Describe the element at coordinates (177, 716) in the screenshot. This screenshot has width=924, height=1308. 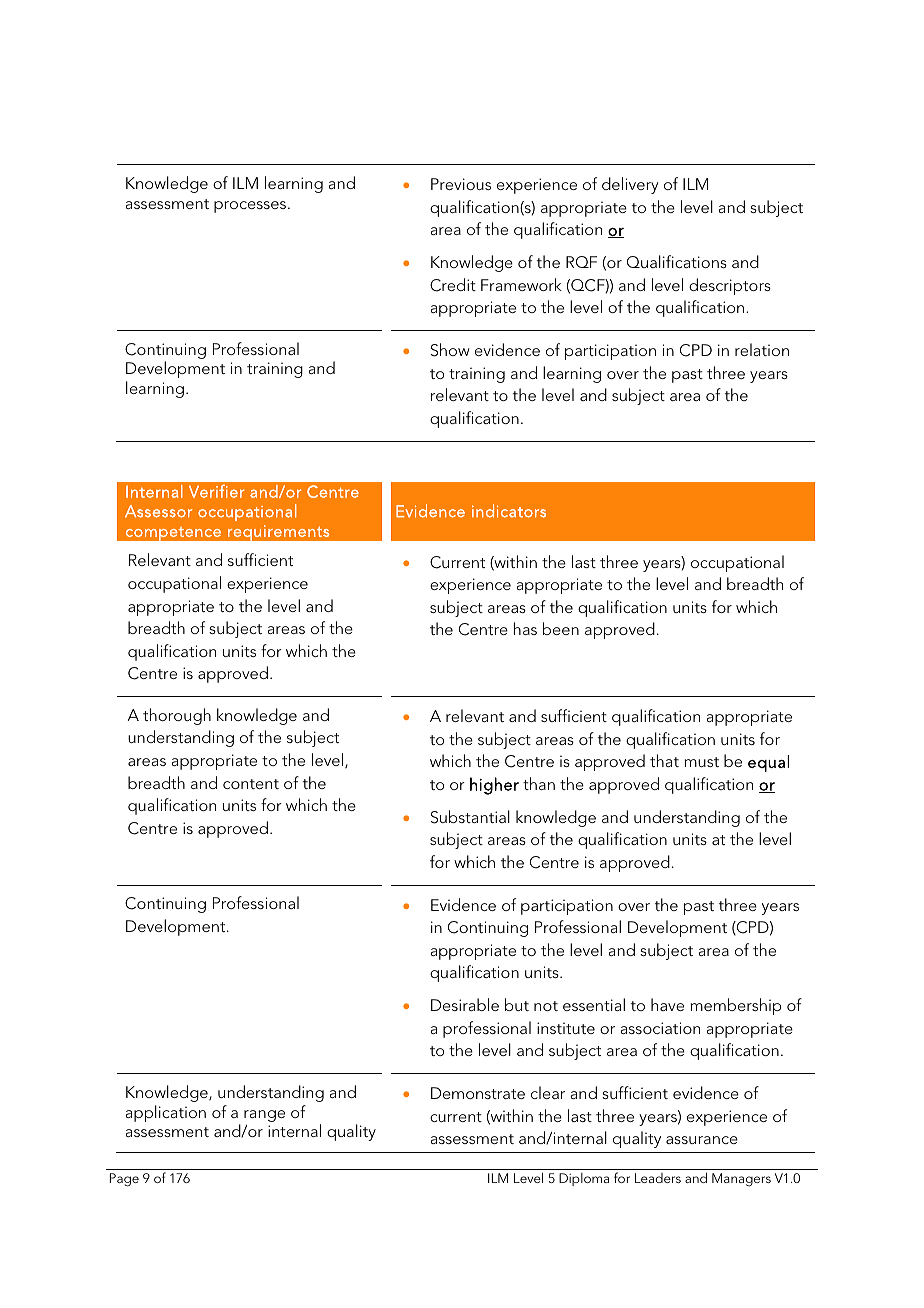
I see `thorough` at that location.
